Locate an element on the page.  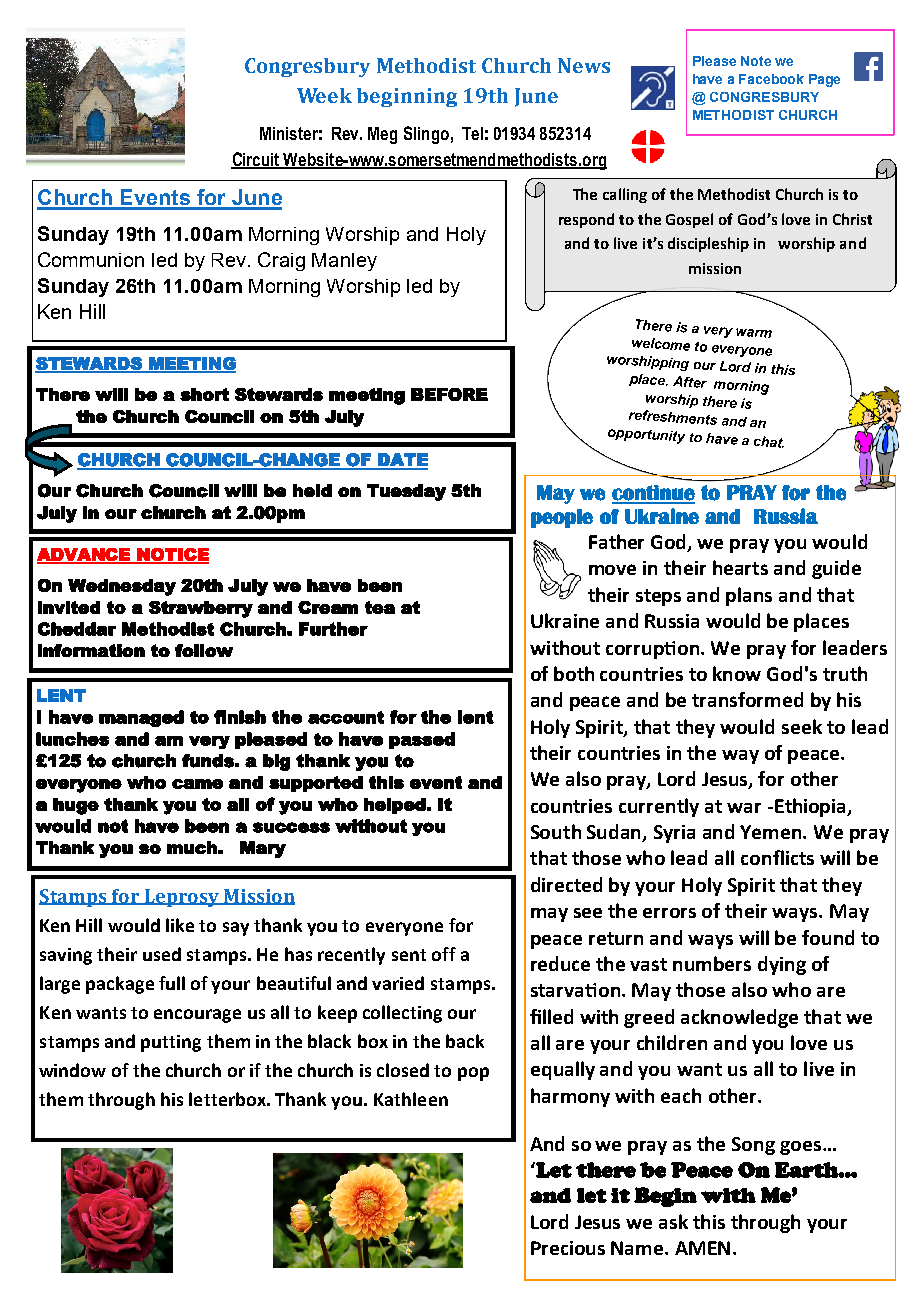
Meg is located at coordinates (382, 135).
